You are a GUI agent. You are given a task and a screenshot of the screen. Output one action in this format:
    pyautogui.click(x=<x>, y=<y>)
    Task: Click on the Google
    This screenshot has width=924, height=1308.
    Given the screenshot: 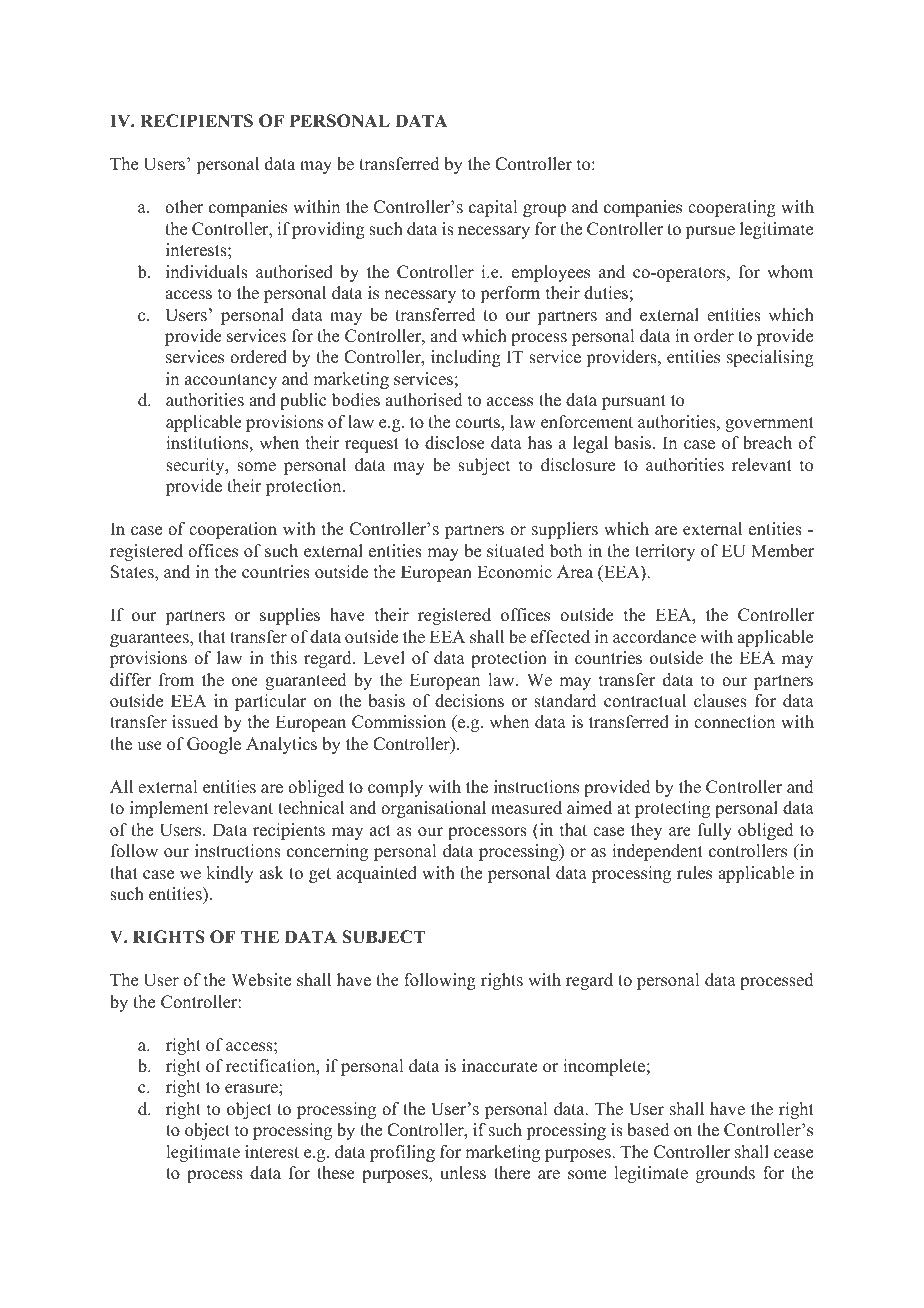 What is the action you would take?
    pyautogui.click(x=214, y=745)
